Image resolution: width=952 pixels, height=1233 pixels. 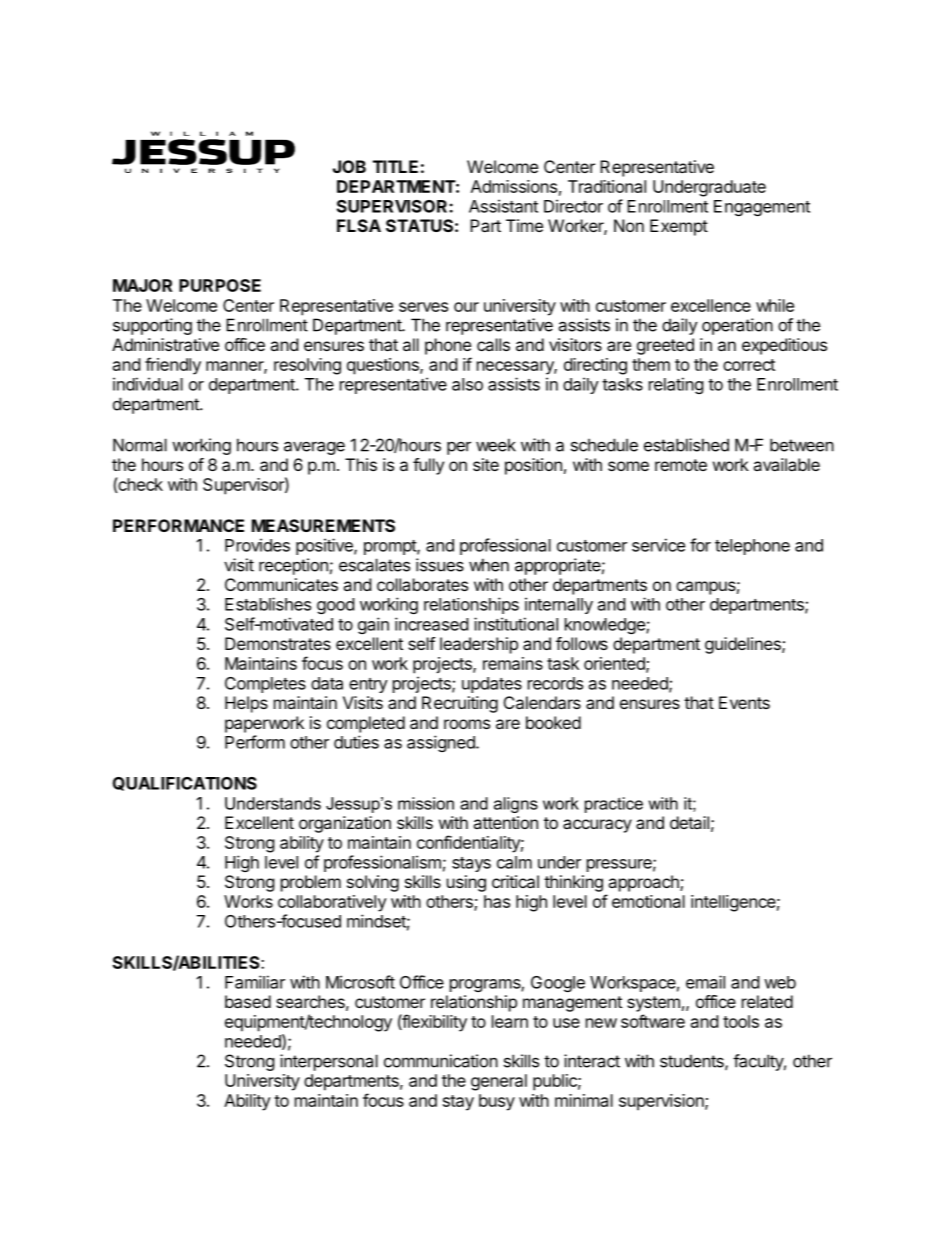 I want to click on guidelines, so click(x=744, y=645).
